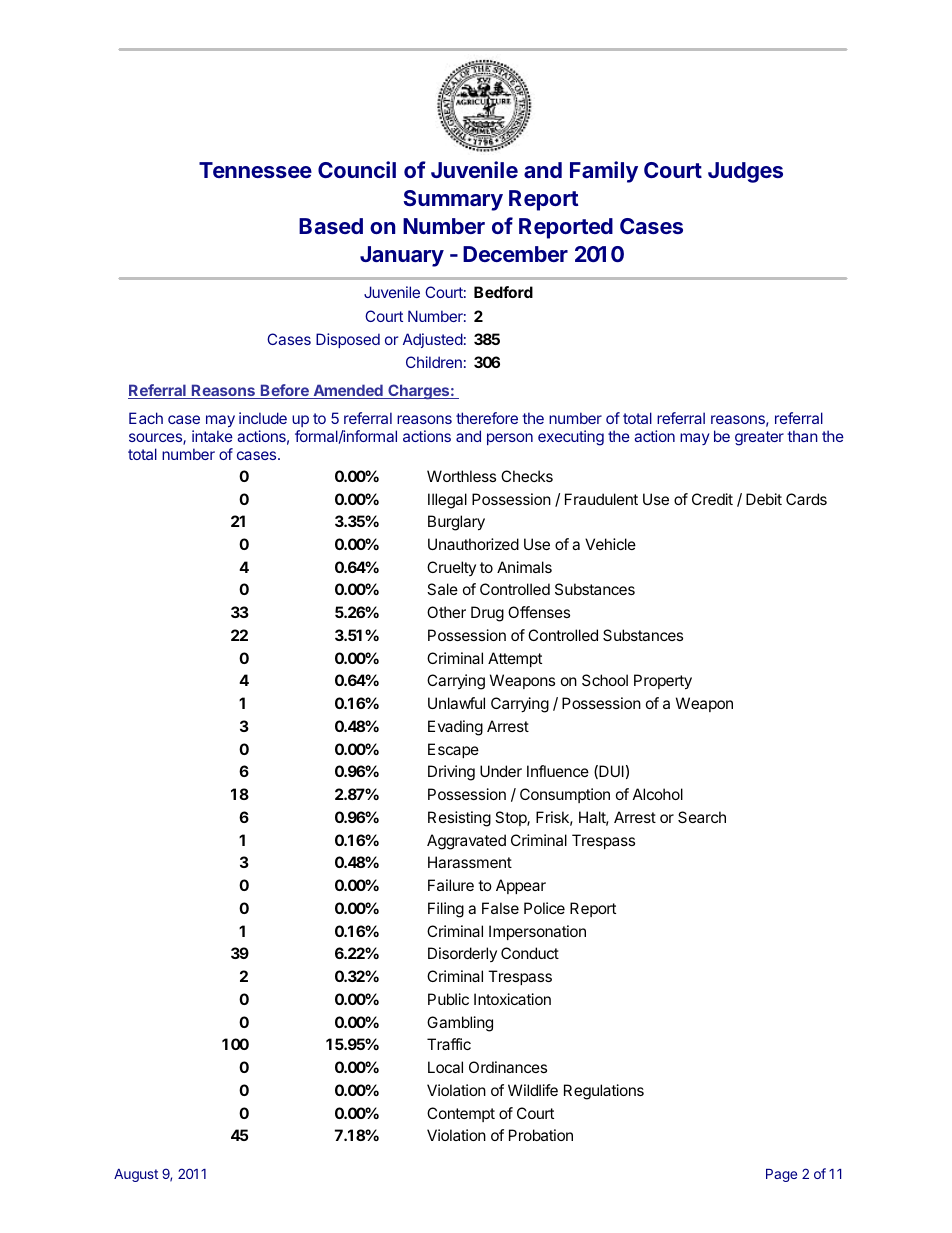 The width and height of the screenshot is (952, 1233). Describe the element at coordinates (456, 523) in the screenshot. I see `Burglary` at that location.
